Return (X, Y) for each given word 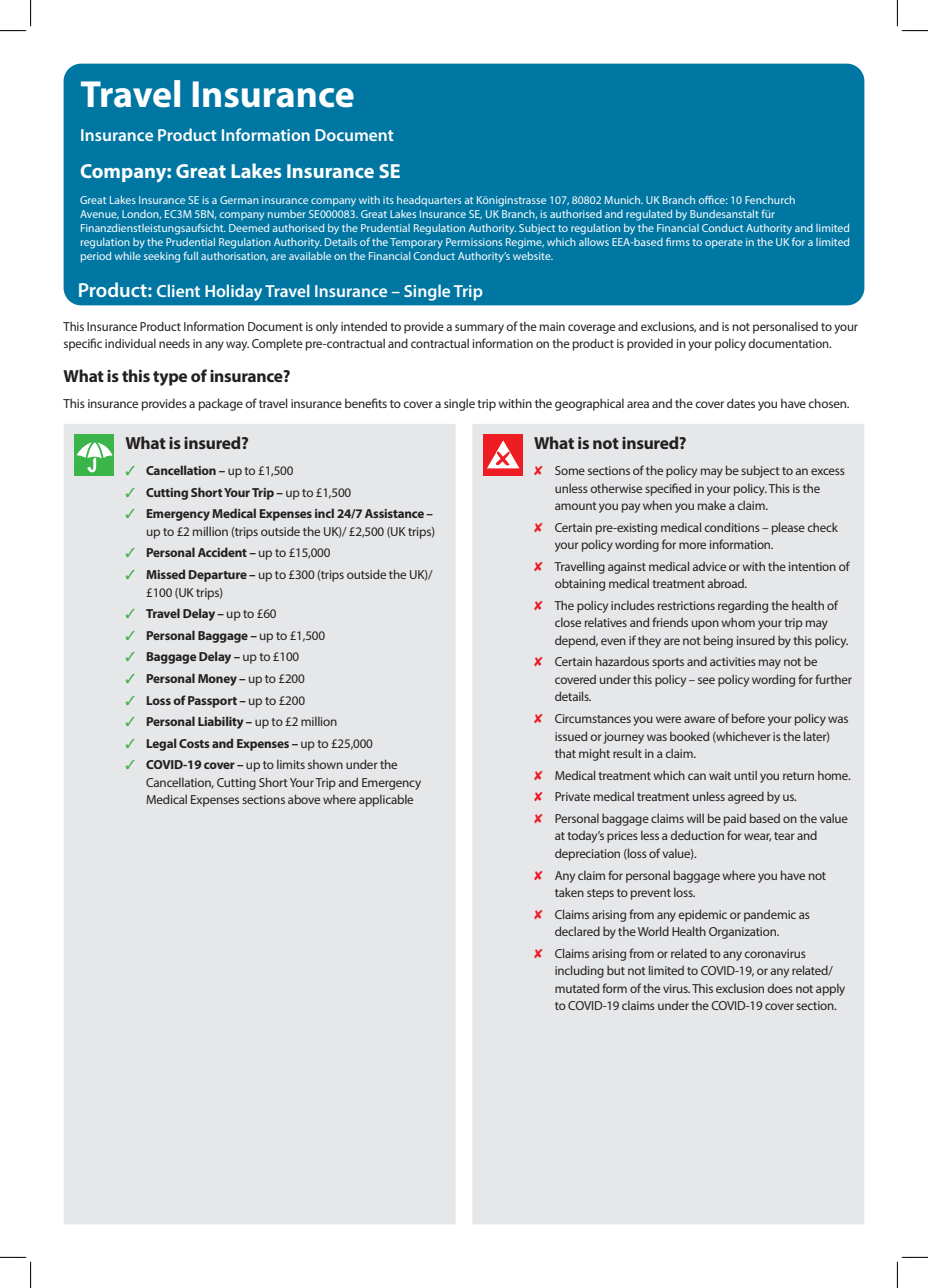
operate (724, 243)
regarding (743, 606)
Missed (165, 574)
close (568, 622)
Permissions (474, 242)
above (304, 799)
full (190, 255)
